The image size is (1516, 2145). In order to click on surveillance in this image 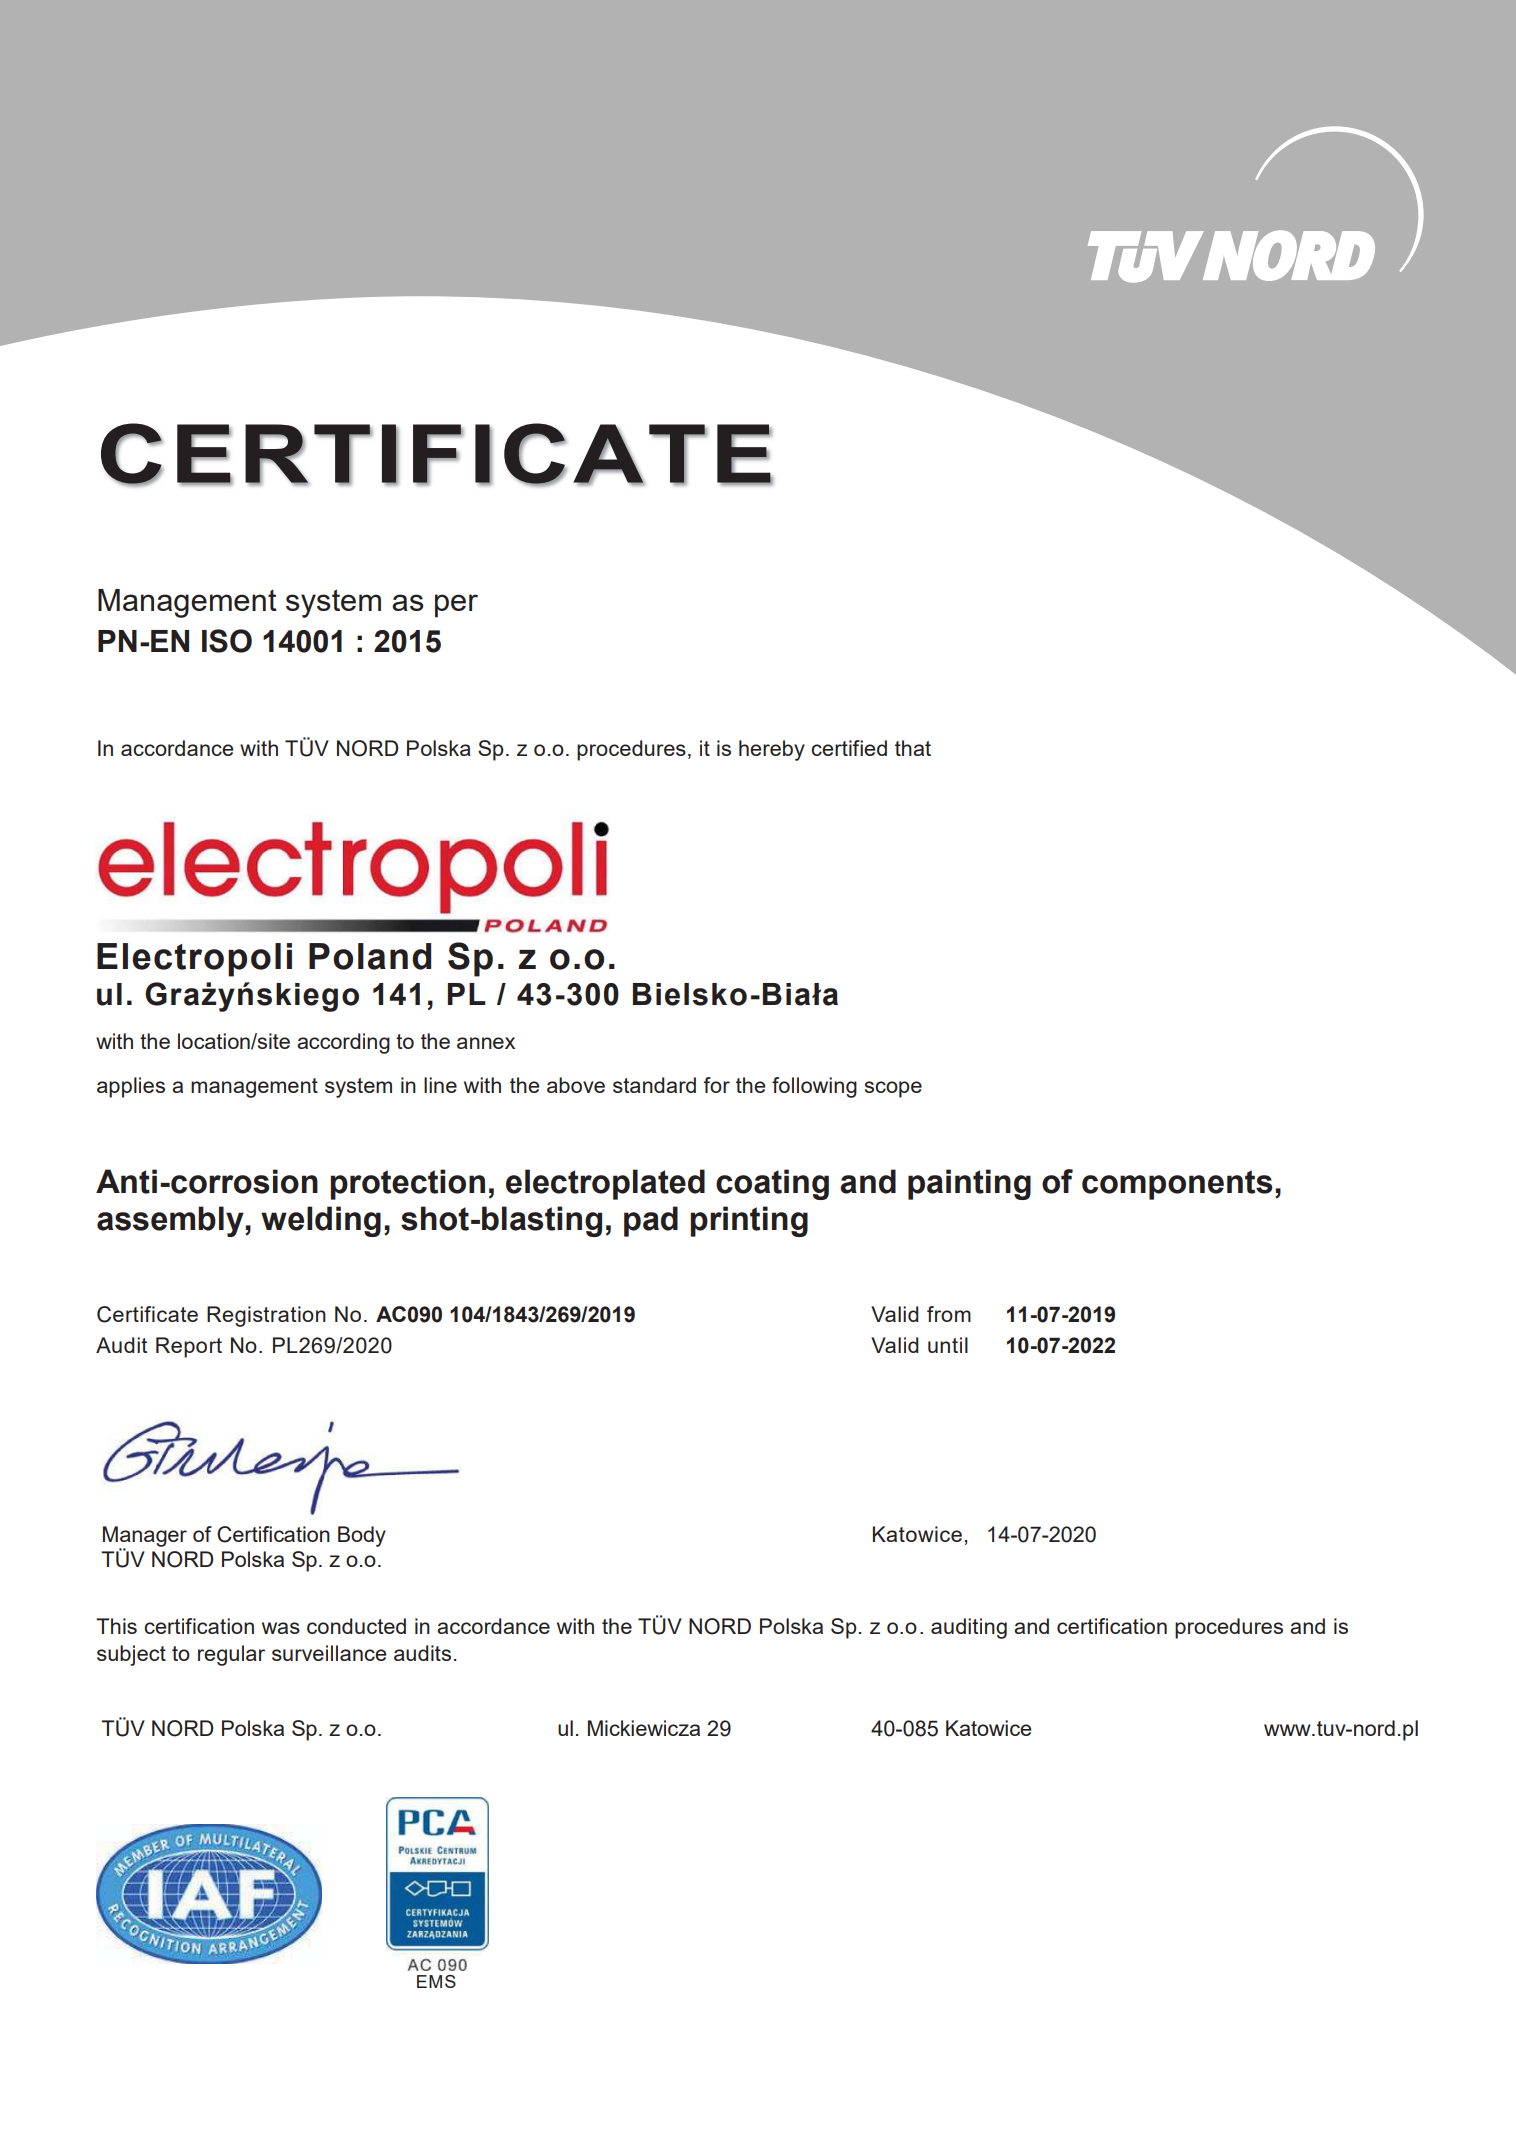, I will do `click(329, 1653)`.
